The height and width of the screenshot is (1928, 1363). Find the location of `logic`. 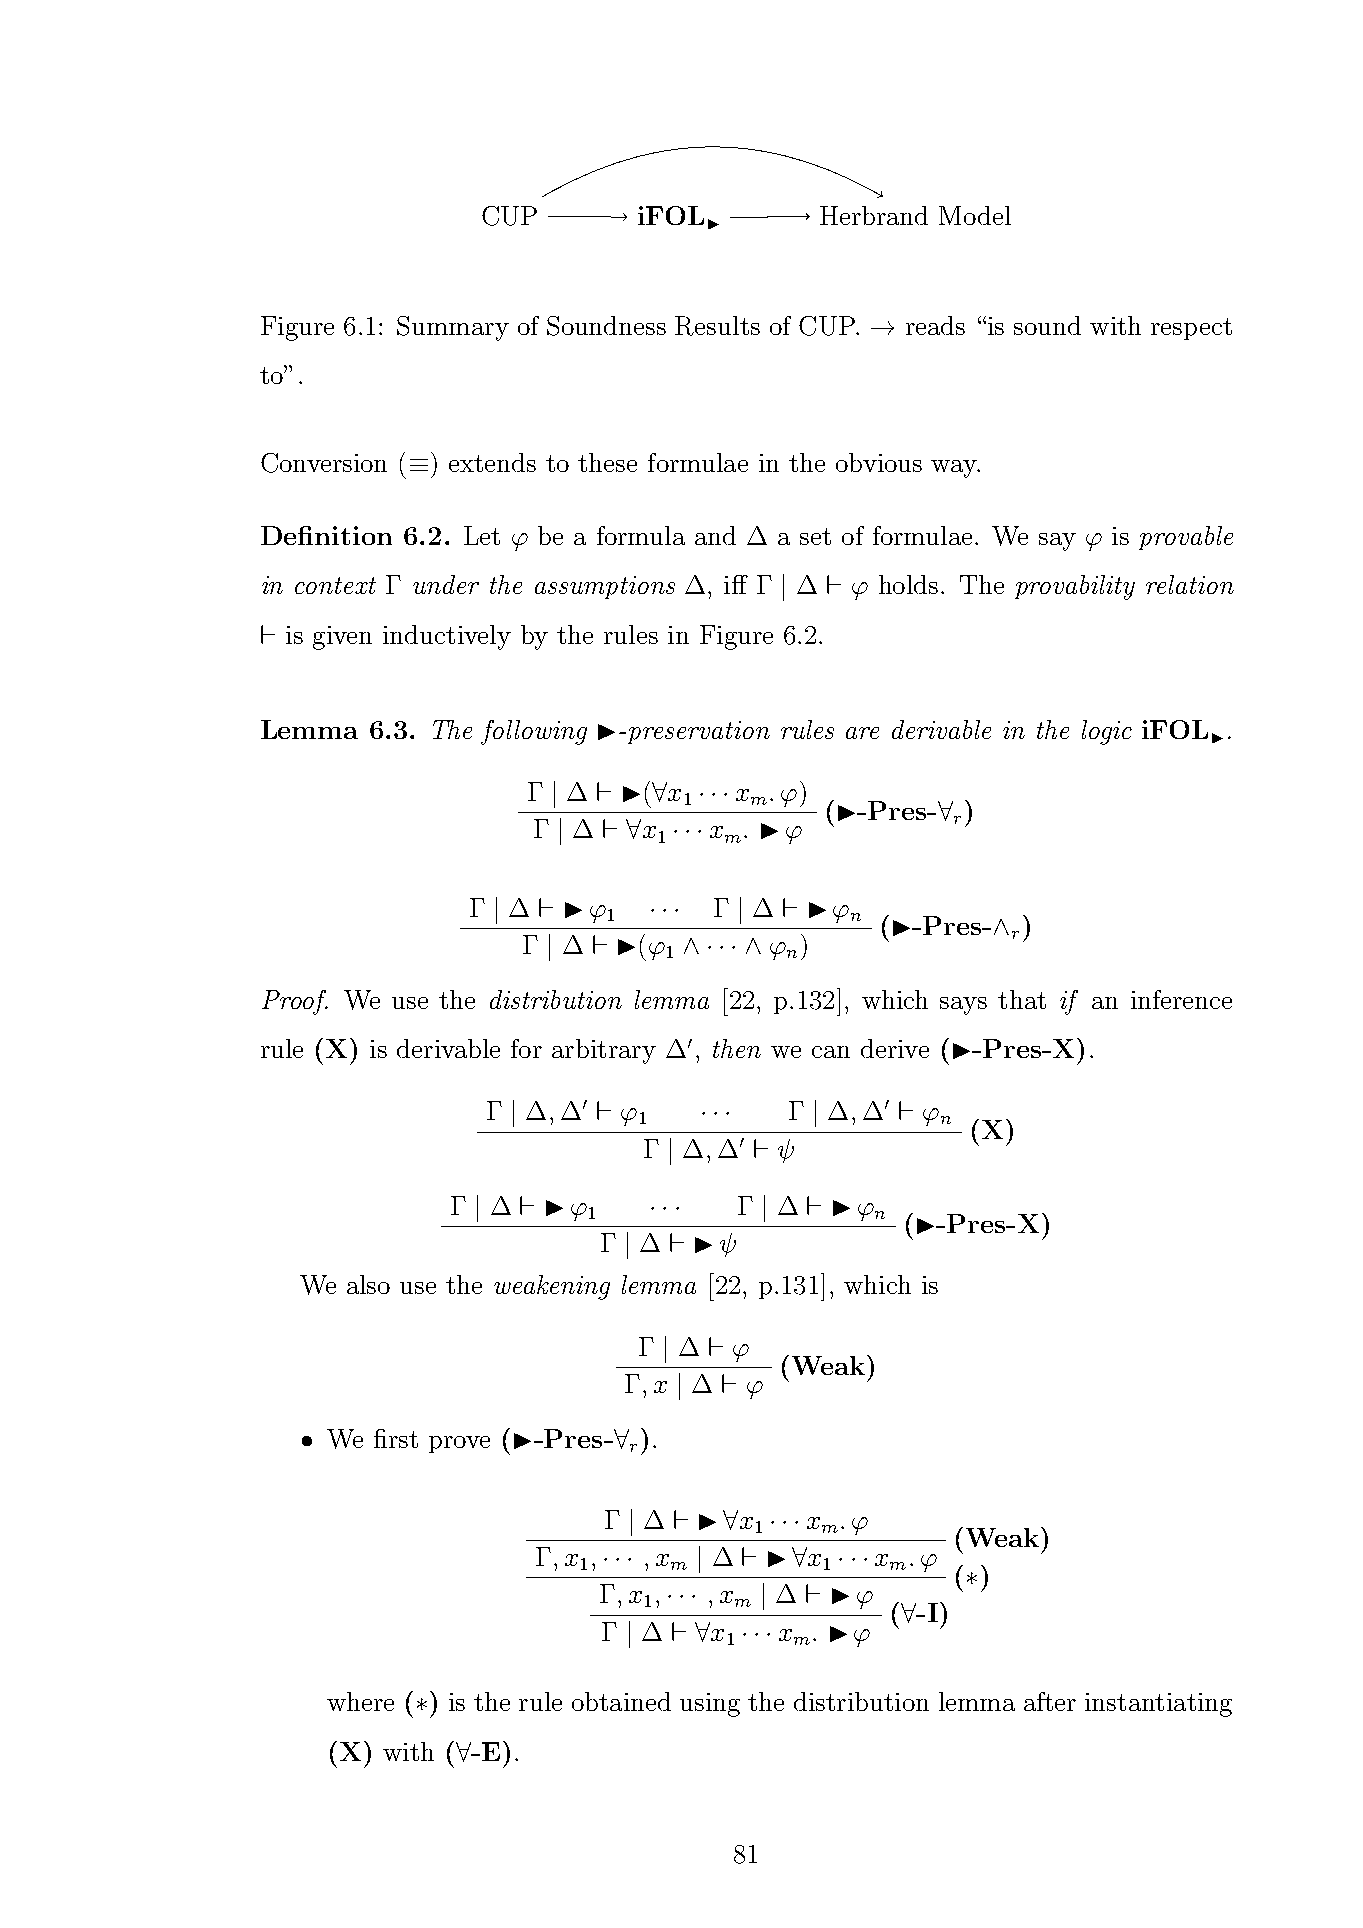

logic is located at coordinates (1107, 732).
